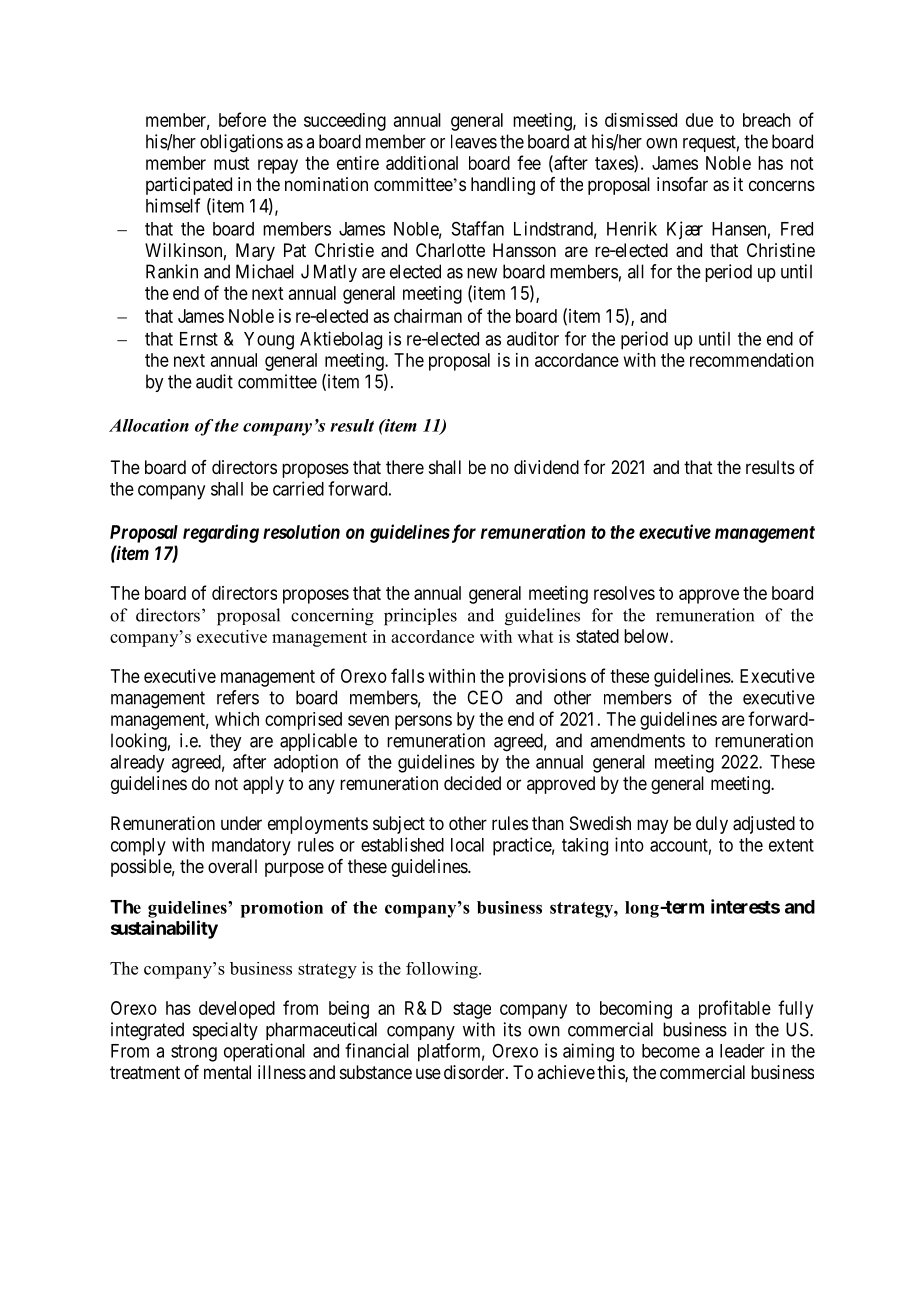 The width and height of the screenshot is (924, 1308). Describe the element at coordinates (241, 143) in the screenshot. I see `obligations` at that location.
